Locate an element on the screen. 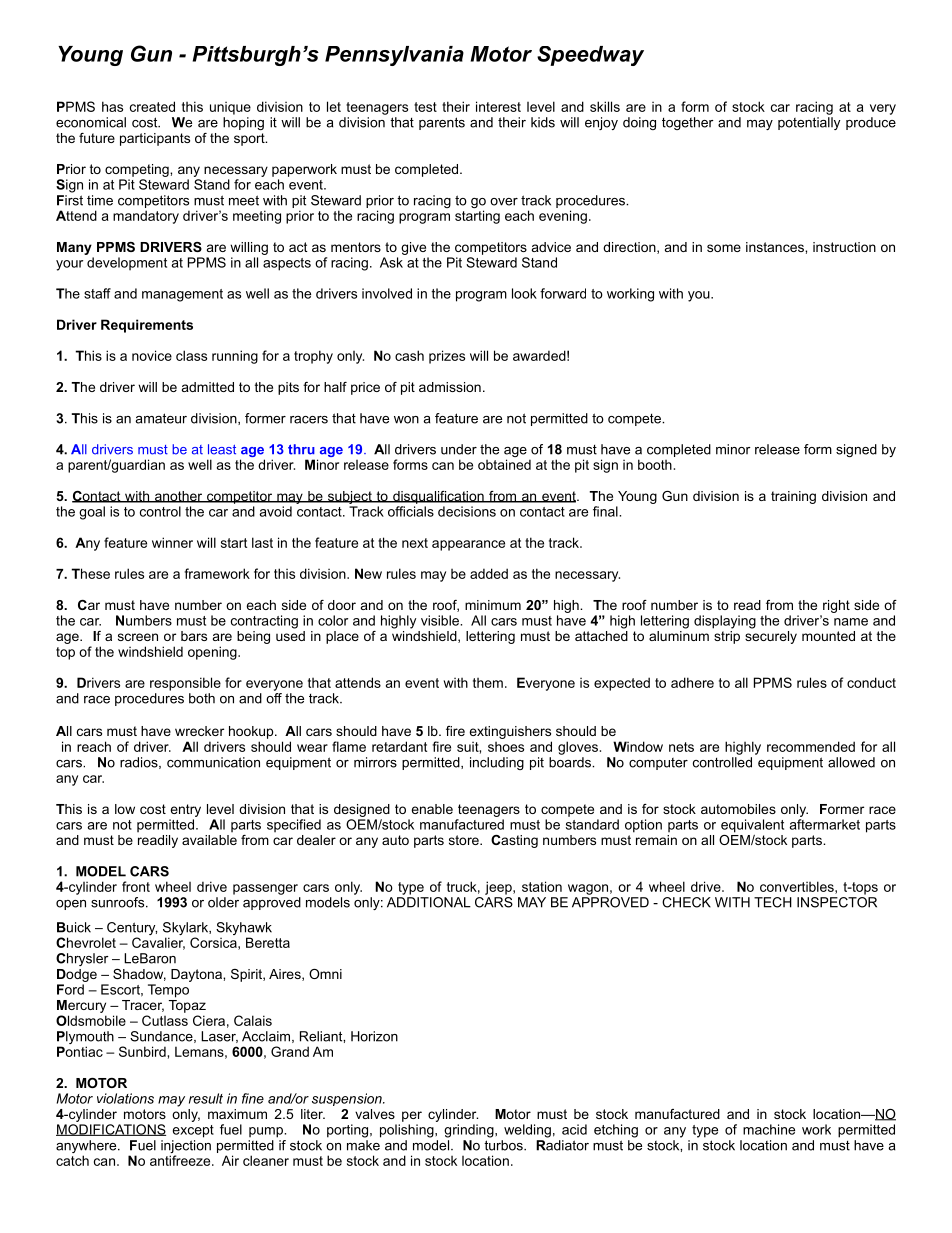  created is located at coordinates (152, 106).
